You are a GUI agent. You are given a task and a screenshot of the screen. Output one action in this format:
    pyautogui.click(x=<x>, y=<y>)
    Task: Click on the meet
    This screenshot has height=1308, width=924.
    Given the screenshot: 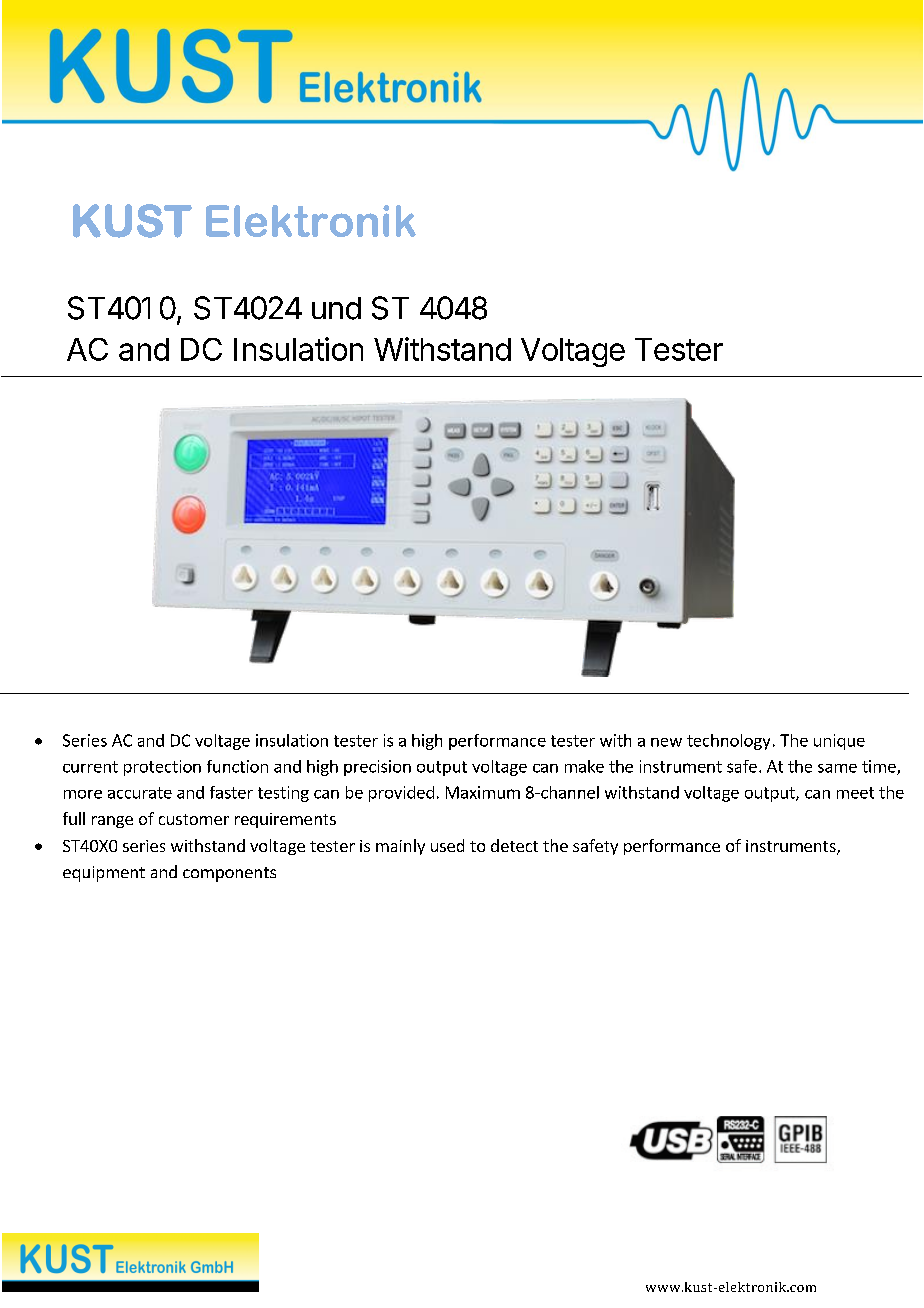 What is the action you would take?
    pyautogui.click(x=855, y=793)
